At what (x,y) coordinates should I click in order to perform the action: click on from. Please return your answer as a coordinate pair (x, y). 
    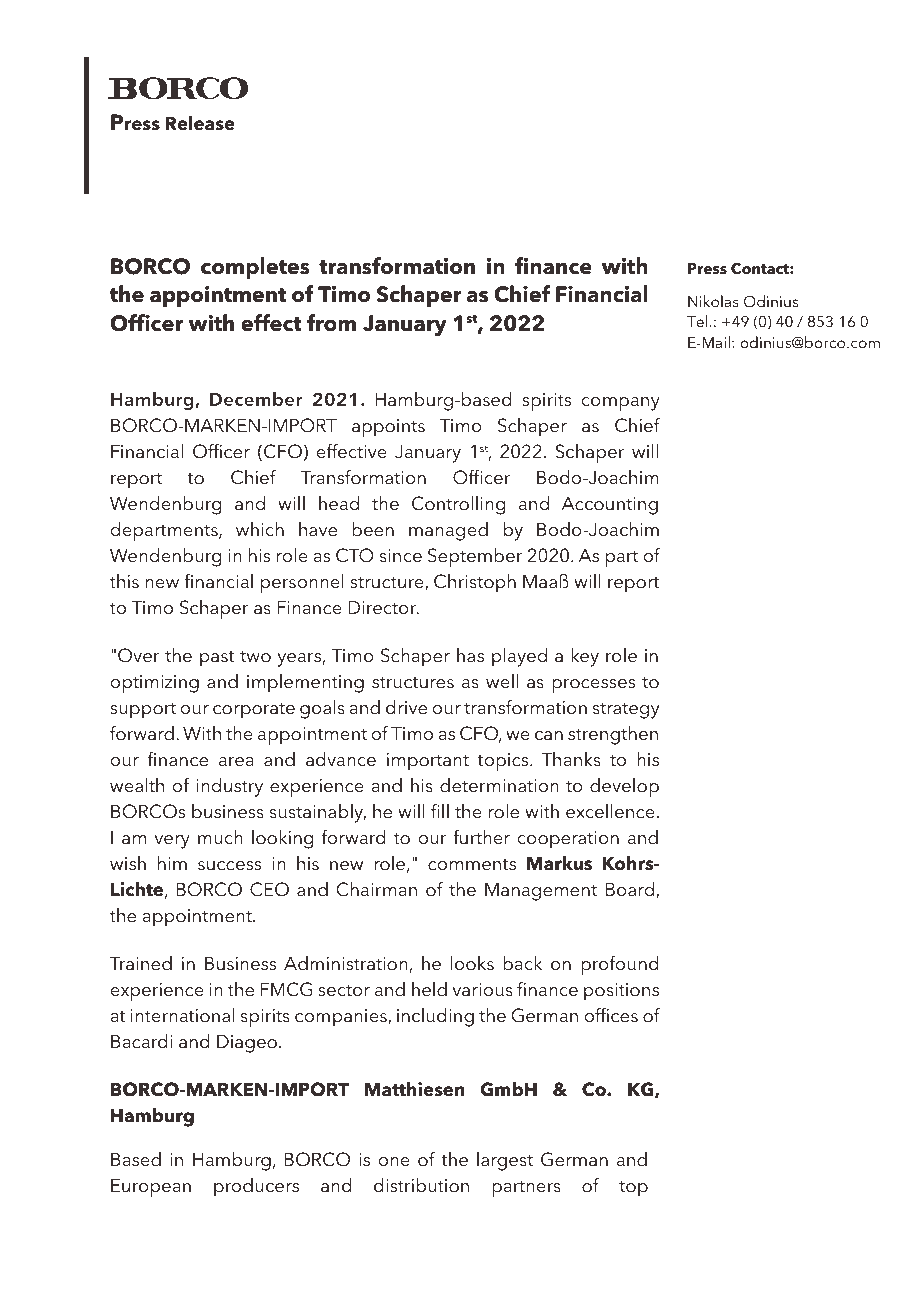
    Looking at the image, I should click on (331, 323).
